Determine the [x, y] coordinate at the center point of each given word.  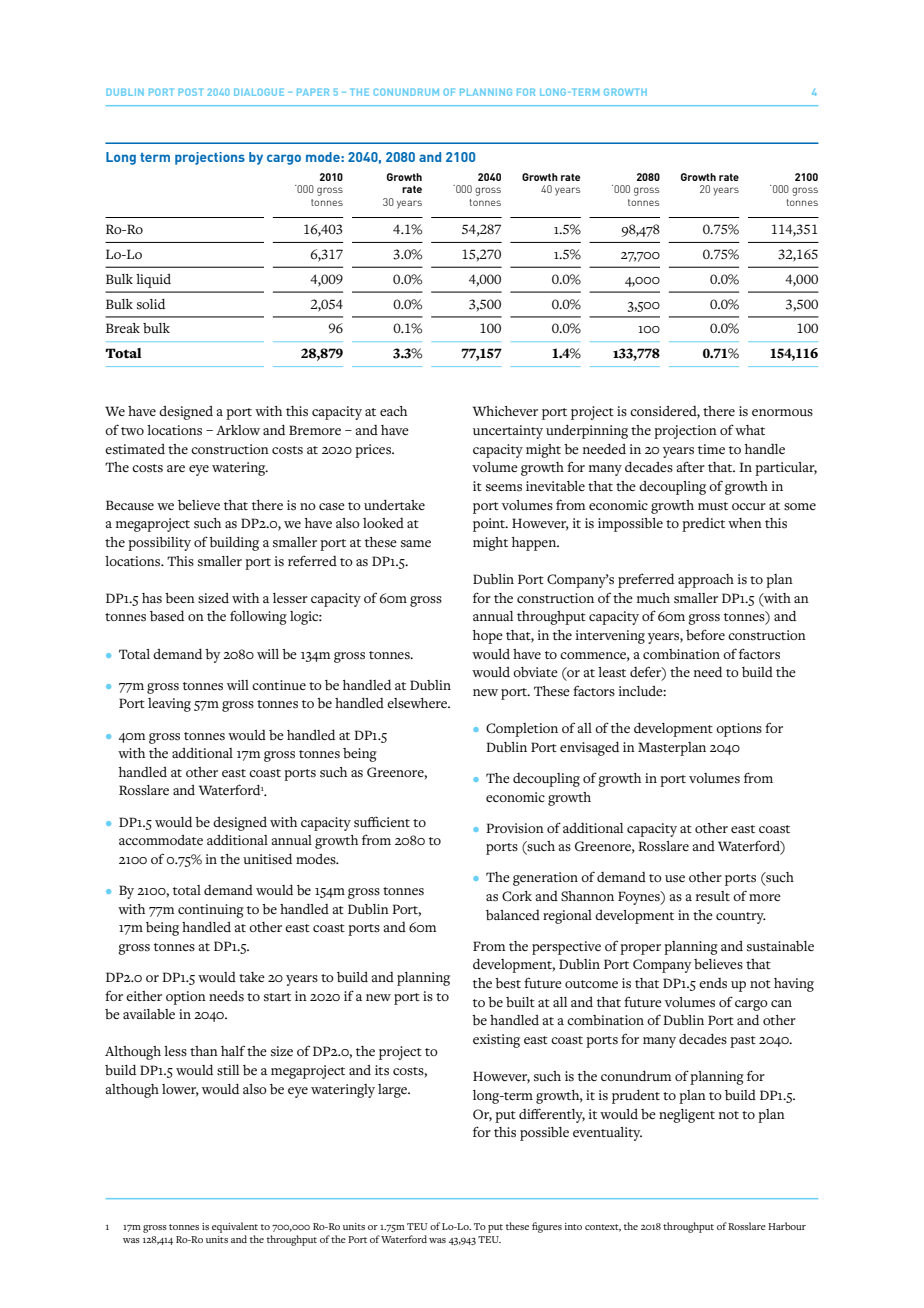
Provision [515, 828]
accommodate [161, 840]
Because [130, 505]
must [713, 506]
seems [504, 488]
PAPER [313, 92]
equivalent [235, 1229]
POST [190, 92]
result [713, 896]
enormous [782, 413]
